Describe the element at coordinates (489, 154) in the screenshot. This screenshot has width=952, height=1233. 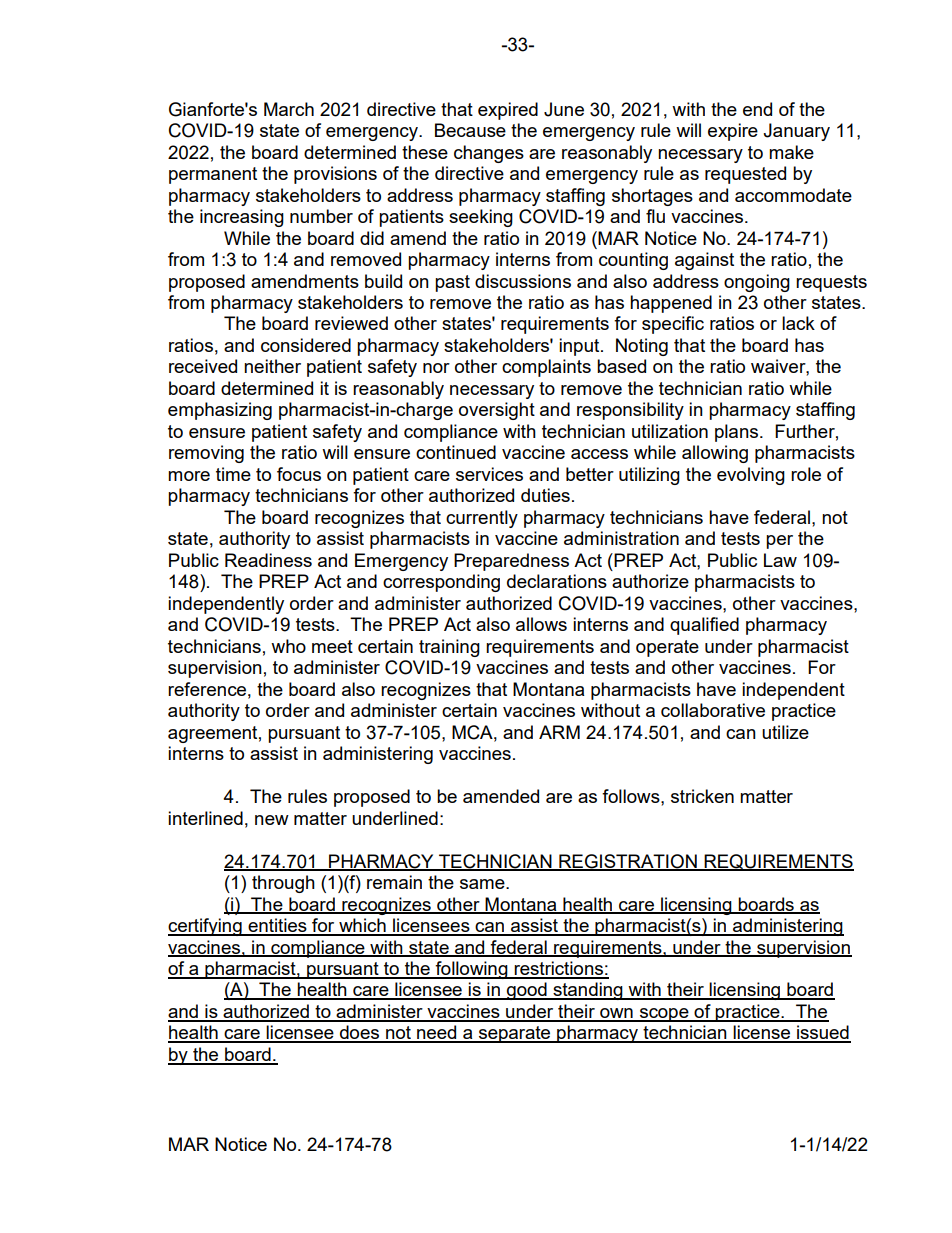
I see `changes` at that location.
